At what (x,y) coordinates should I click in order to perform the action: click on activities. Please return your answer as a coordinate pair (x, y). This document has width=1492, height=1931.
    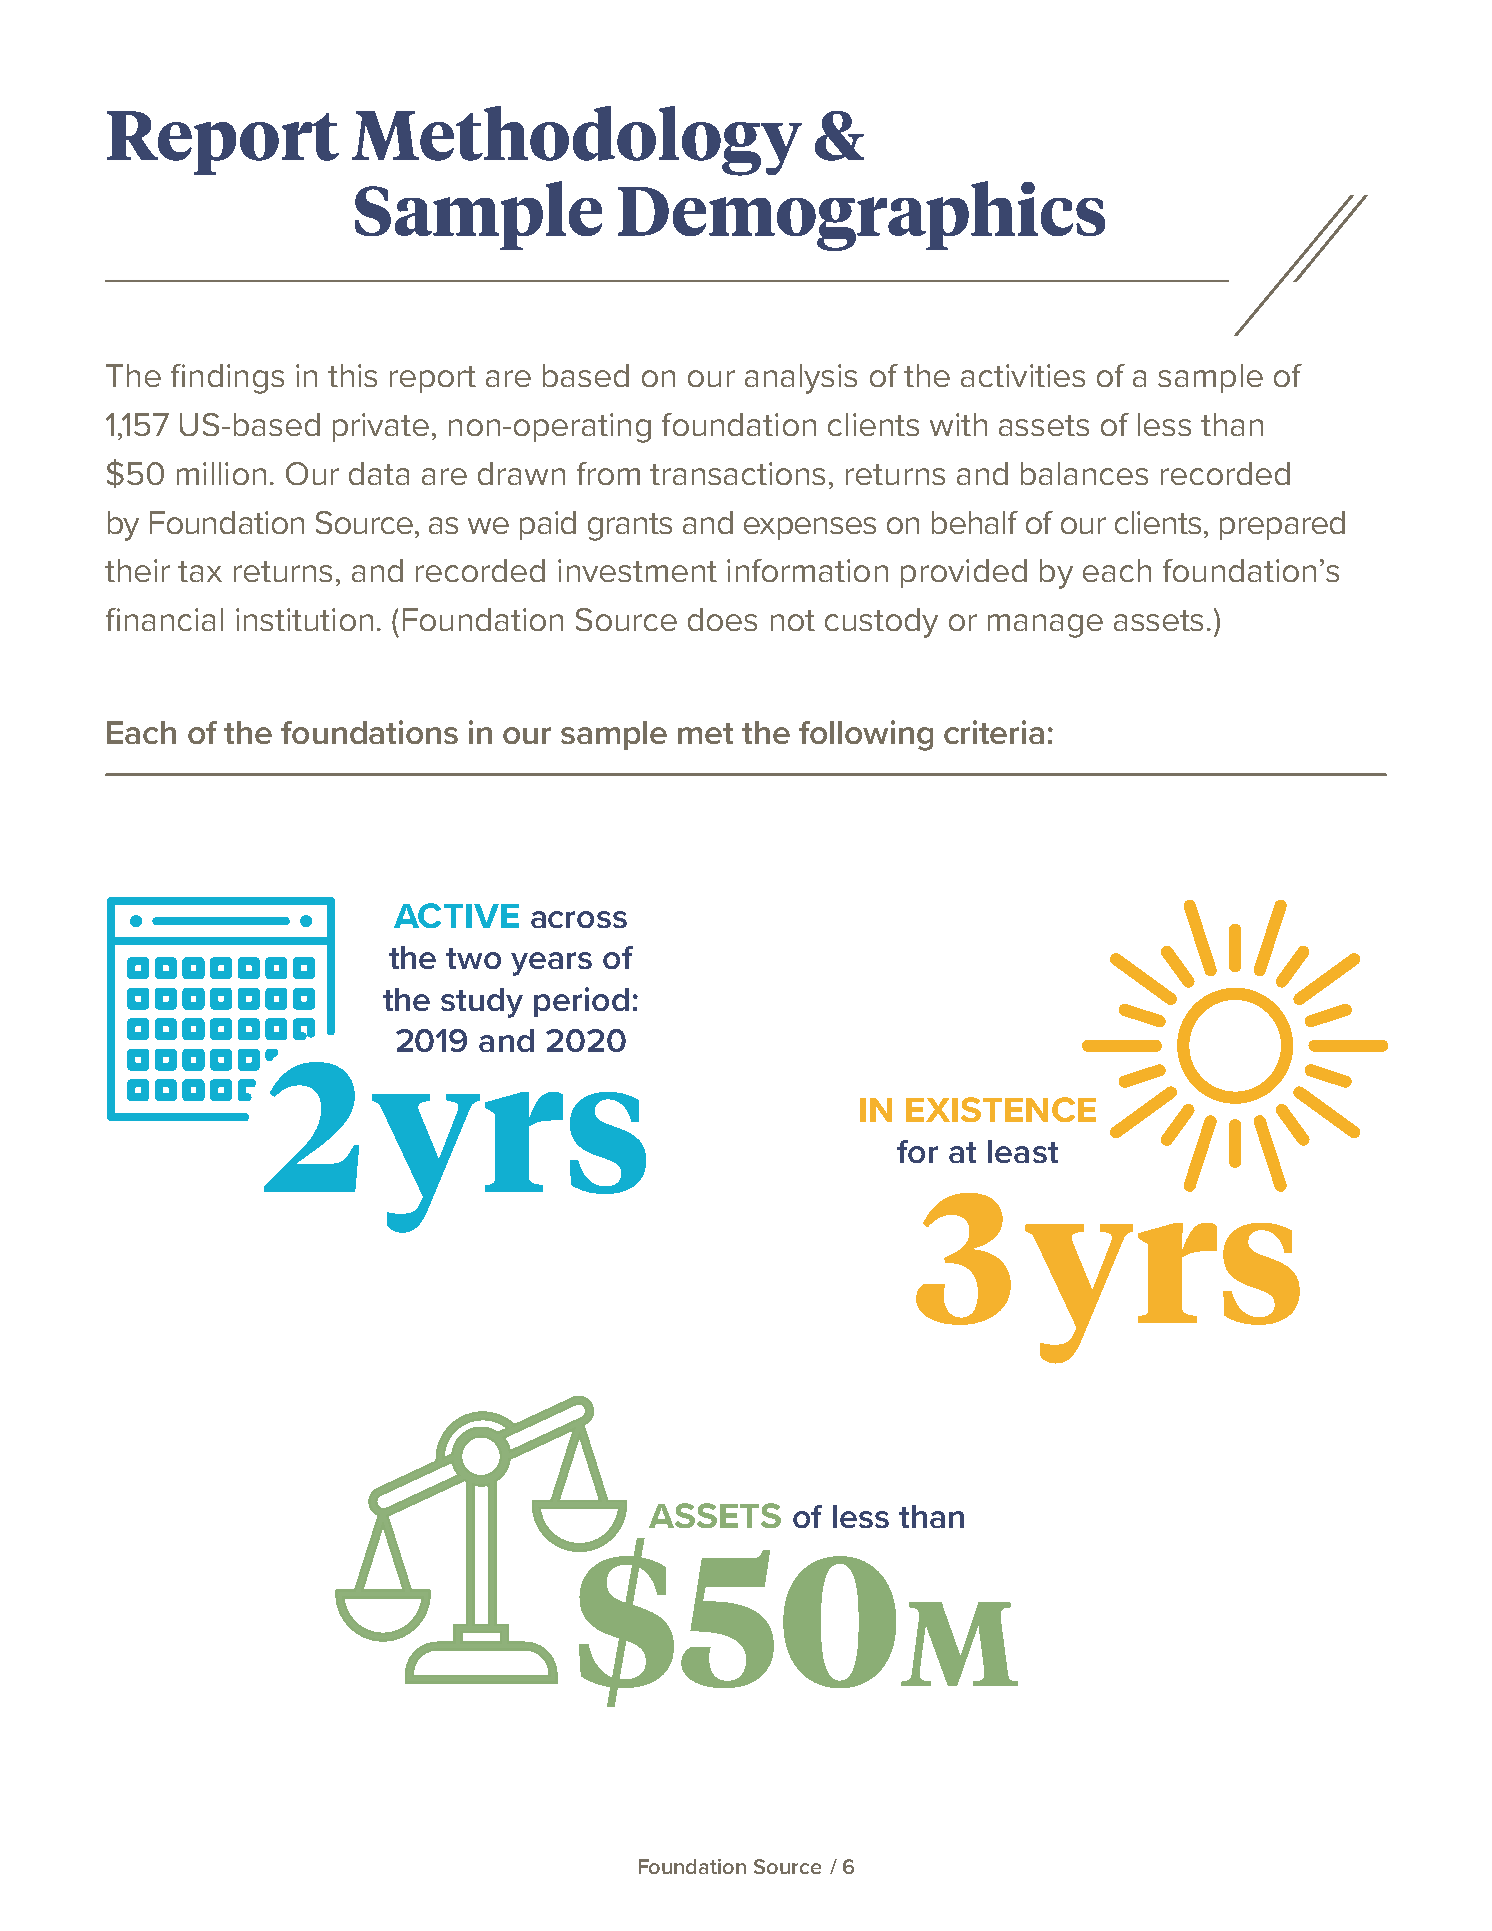
    Looking at the image, I should click on (1023, 375).
